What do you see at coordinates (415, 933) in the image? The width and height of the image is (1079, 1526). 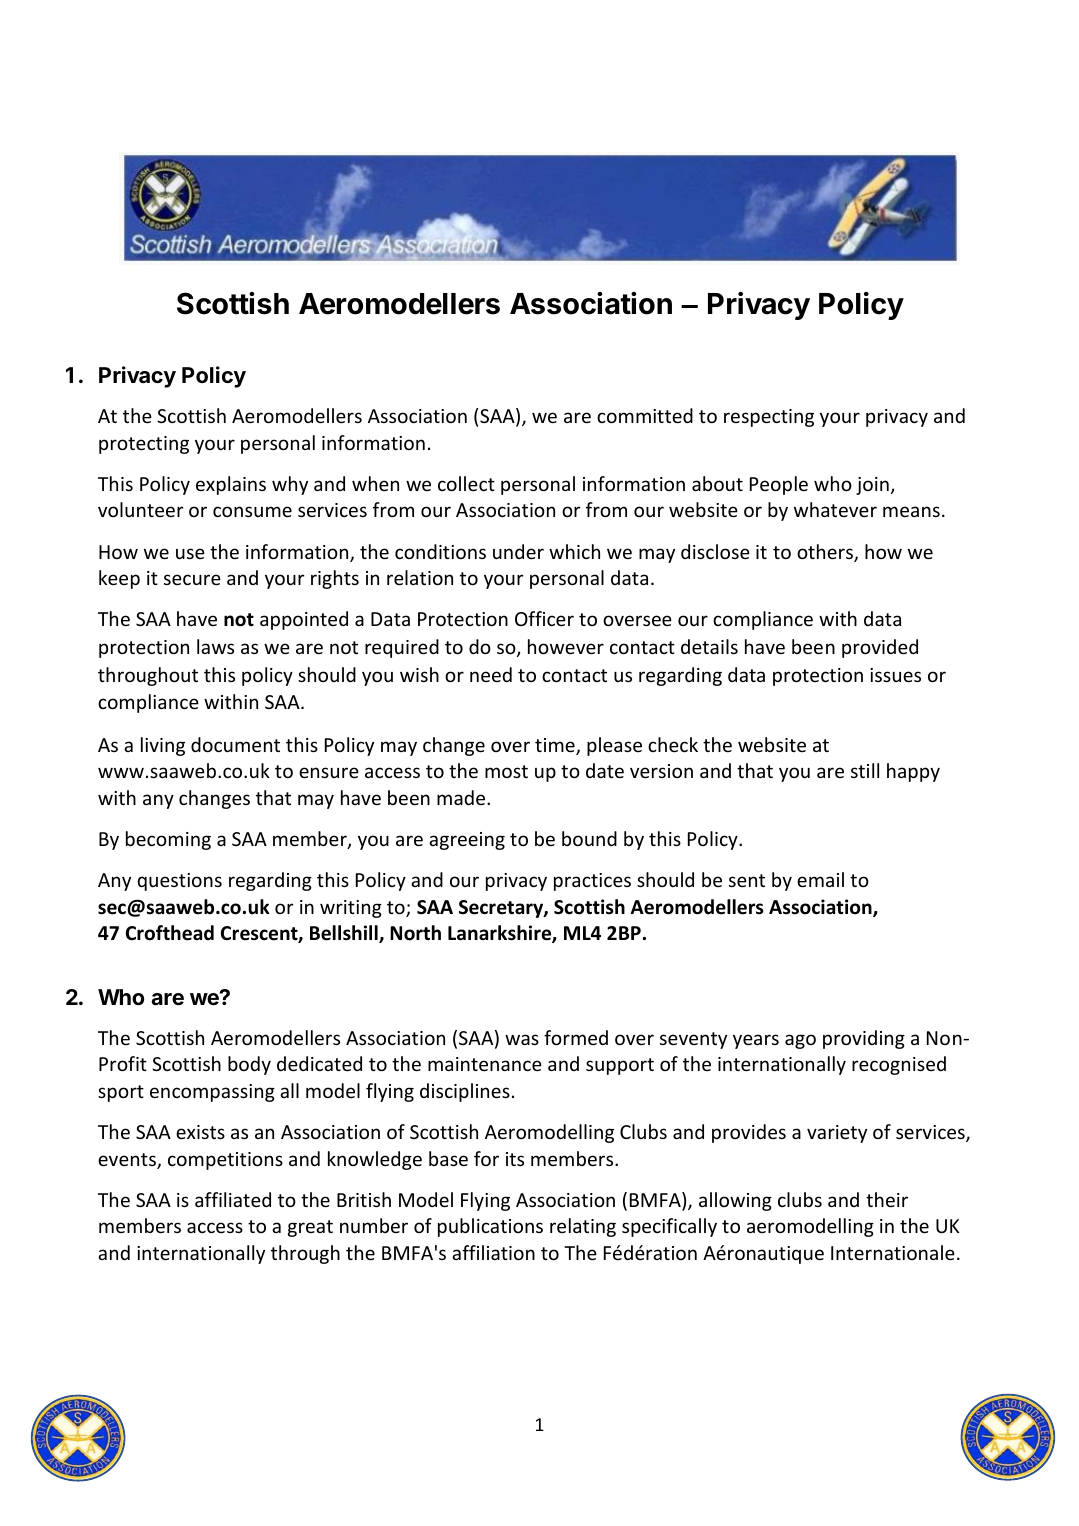 I see `North` at bounding box center [415, 933].
